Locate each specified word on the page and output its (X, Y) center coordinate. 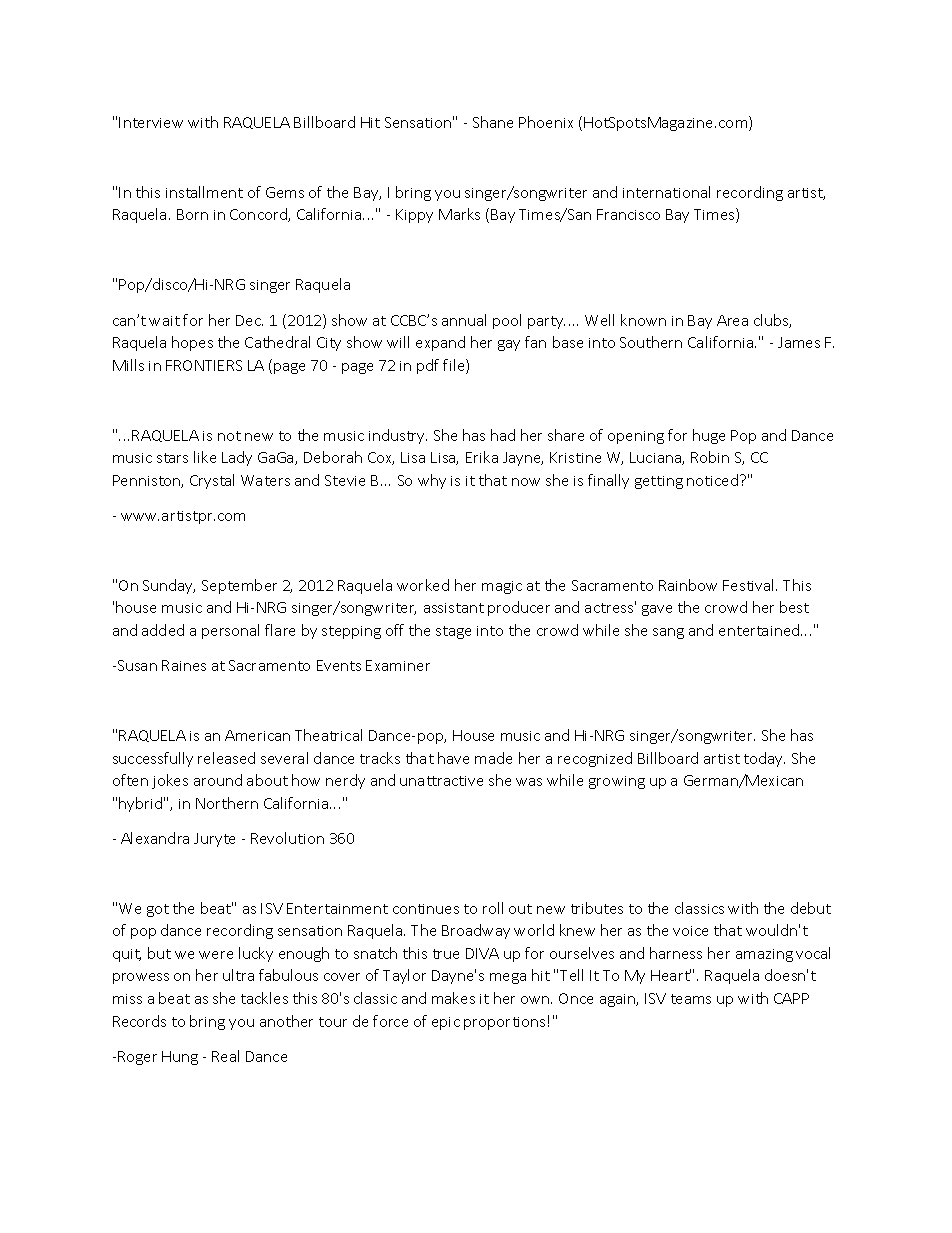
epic (446, 1023)
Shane (493, 122)
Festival (750, 585)
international (666, 192)
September (239, 586)
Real (225, 1056)
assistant (454, 608)
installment (204, 192)
